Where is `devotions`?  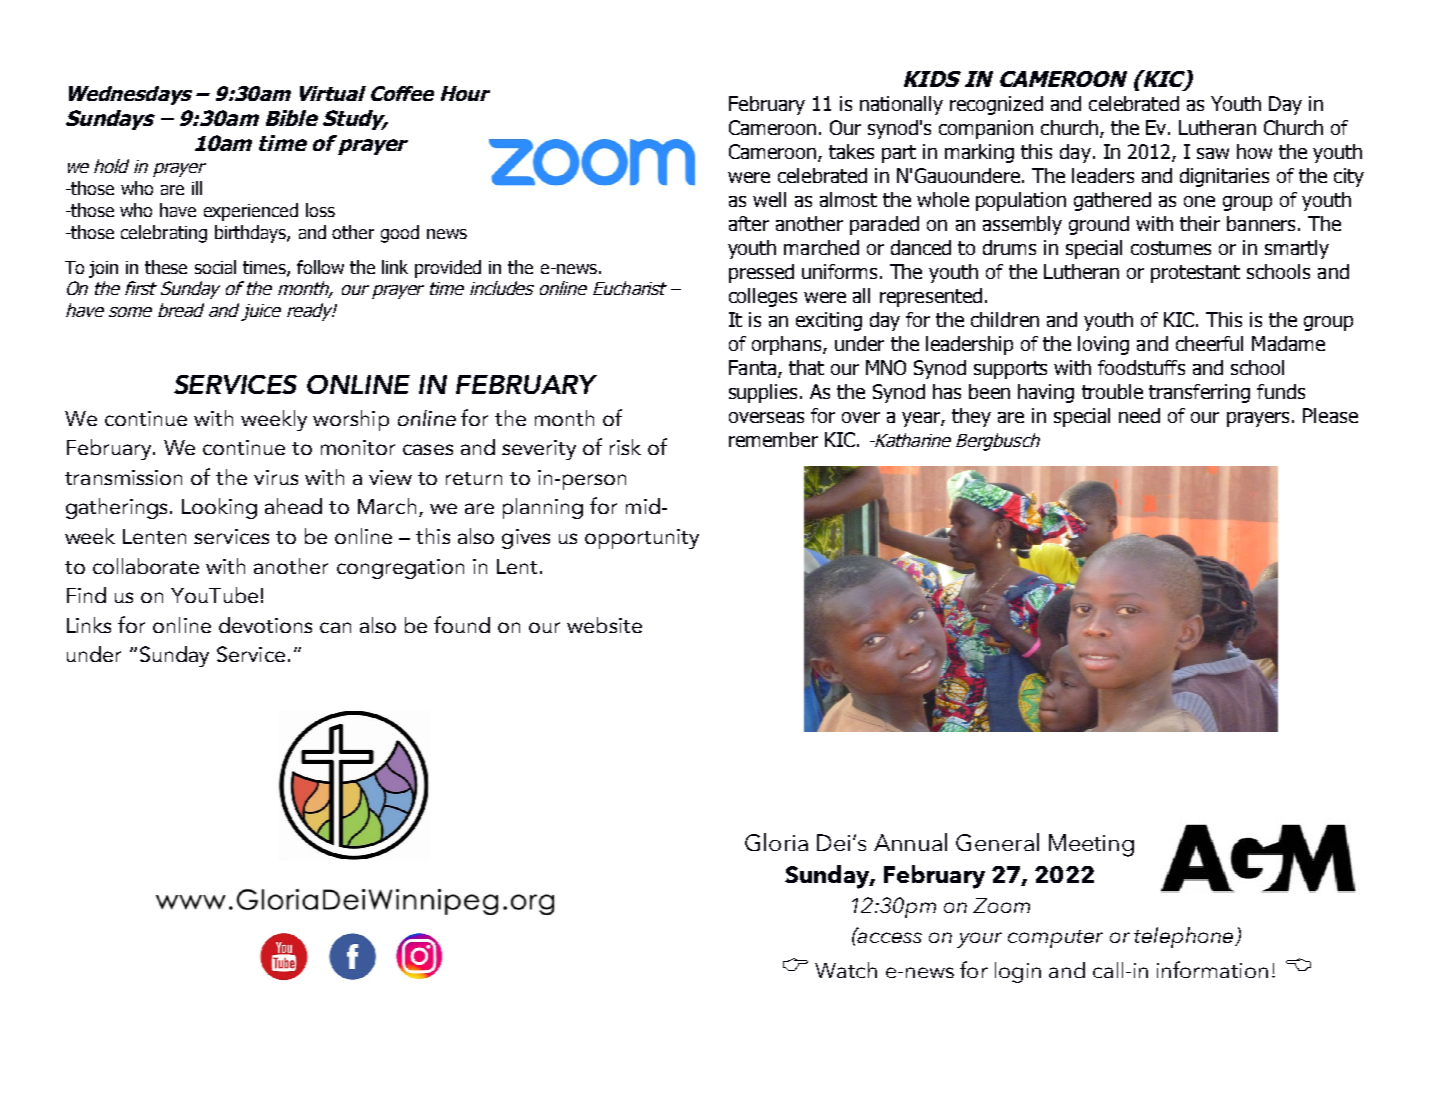
devotions is located at coordinates (265, 625).
